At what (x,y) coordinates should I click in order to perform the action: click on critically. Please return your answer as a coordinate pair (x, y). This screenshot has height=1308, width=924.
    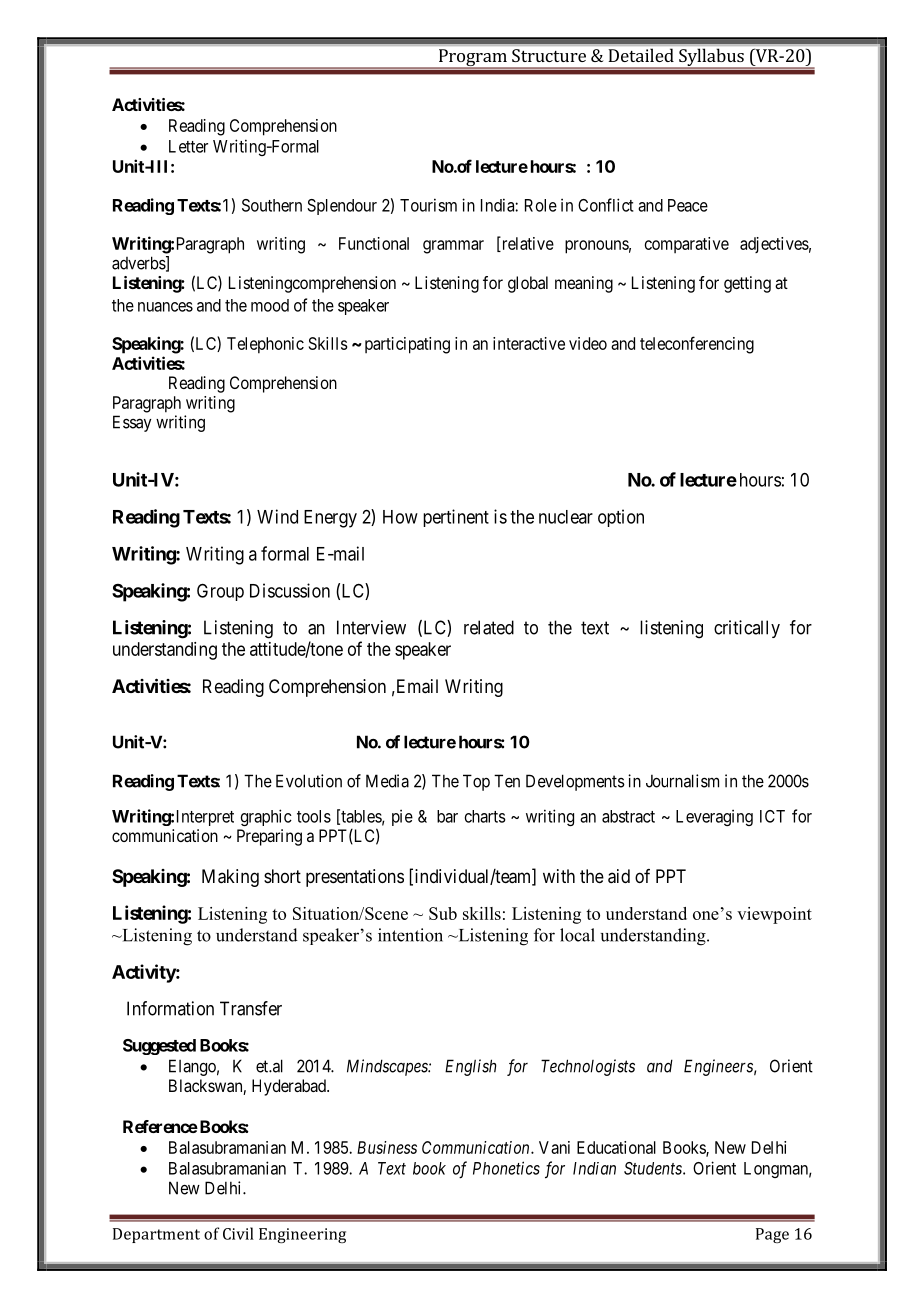
    Looking at the image, I should click on (747, 629).
